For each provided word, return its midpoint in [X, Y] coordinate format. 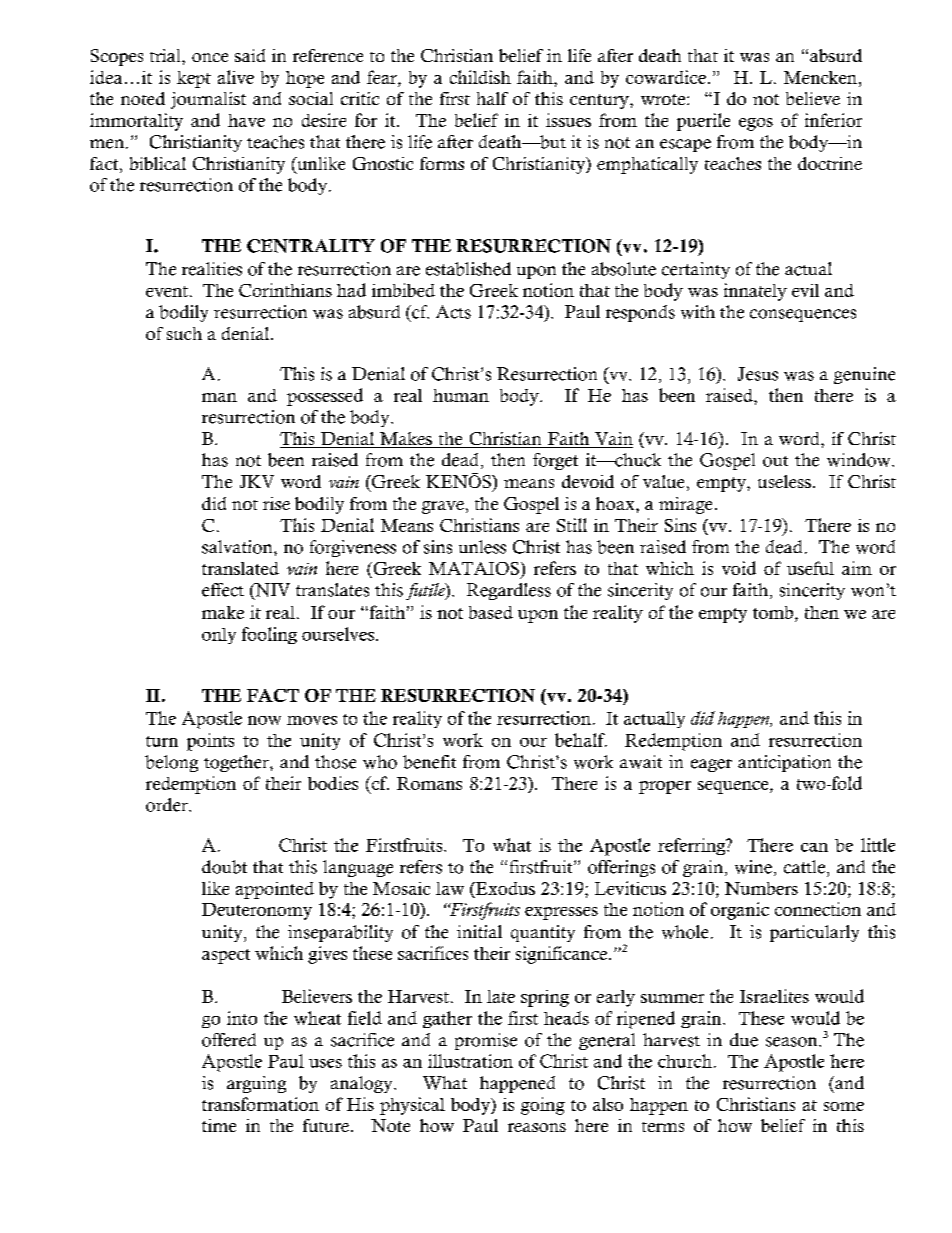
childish [480, 77]
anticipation [784, 763]
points [210, 742]
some [844, 1106]
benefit [429, 762]
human [461, 395]
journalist [208, 100]
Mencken [822, 77]
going [543, 1106]
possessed [325, 397]
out [775, 461]
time [219, 1125]
